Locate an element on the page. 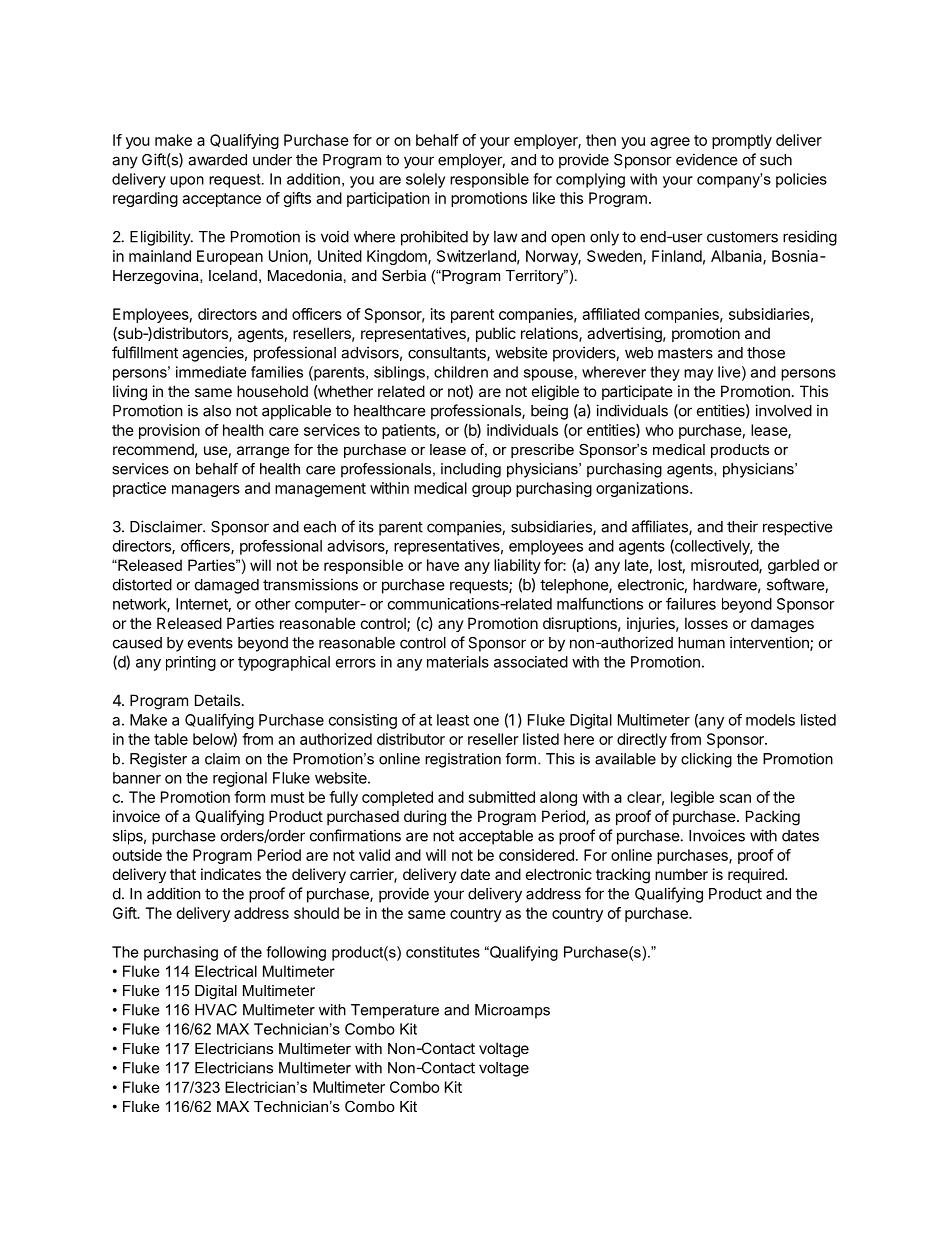  awarded is located at coordinates (217, 160).
